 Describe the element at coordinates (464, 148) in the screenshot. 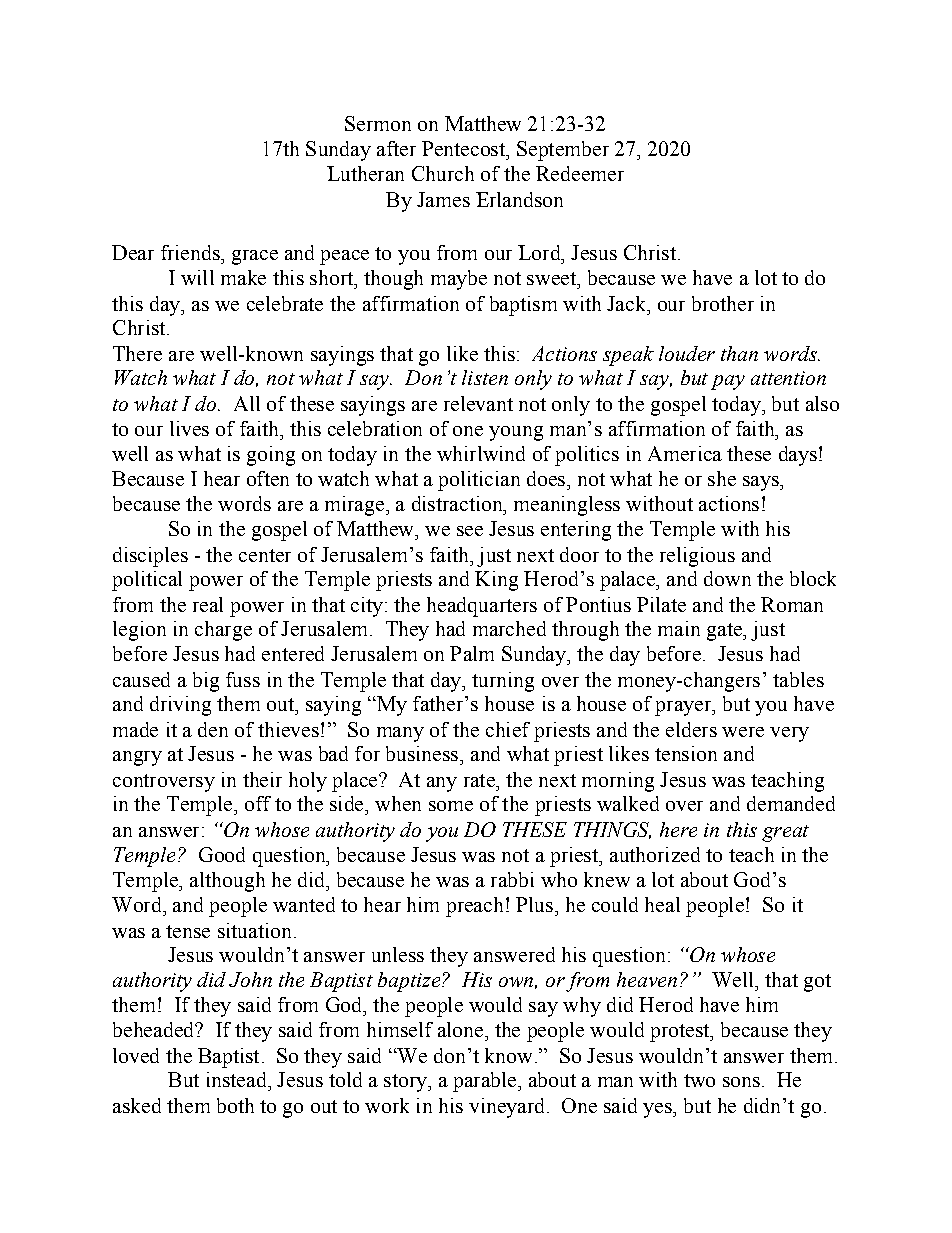

I see `Pentecost` at that location.
